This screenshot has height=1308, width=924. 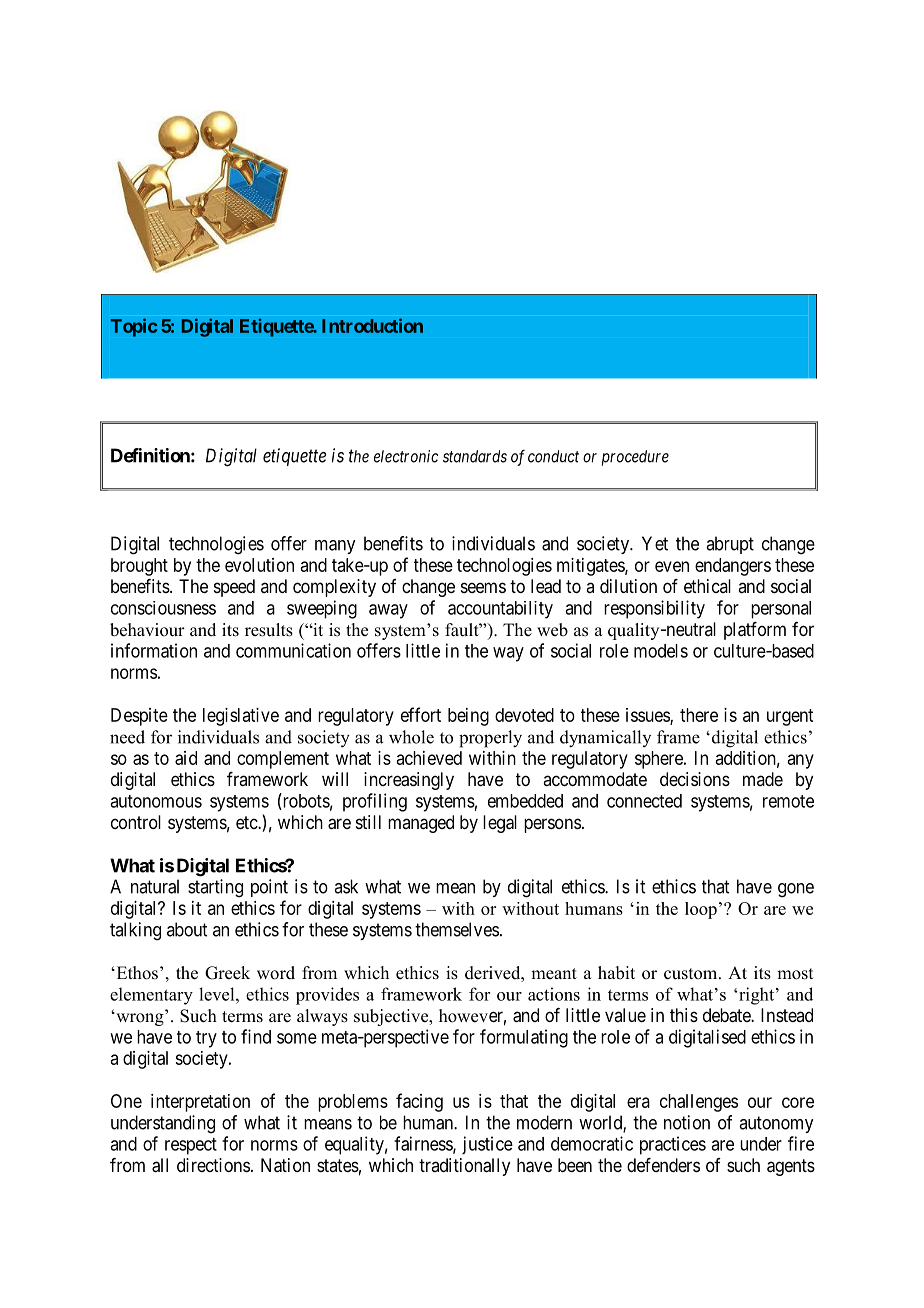 What do you see at coordinates (475, 456) in the screenshot?
I see `standards` at bounding box center [475, 456].
